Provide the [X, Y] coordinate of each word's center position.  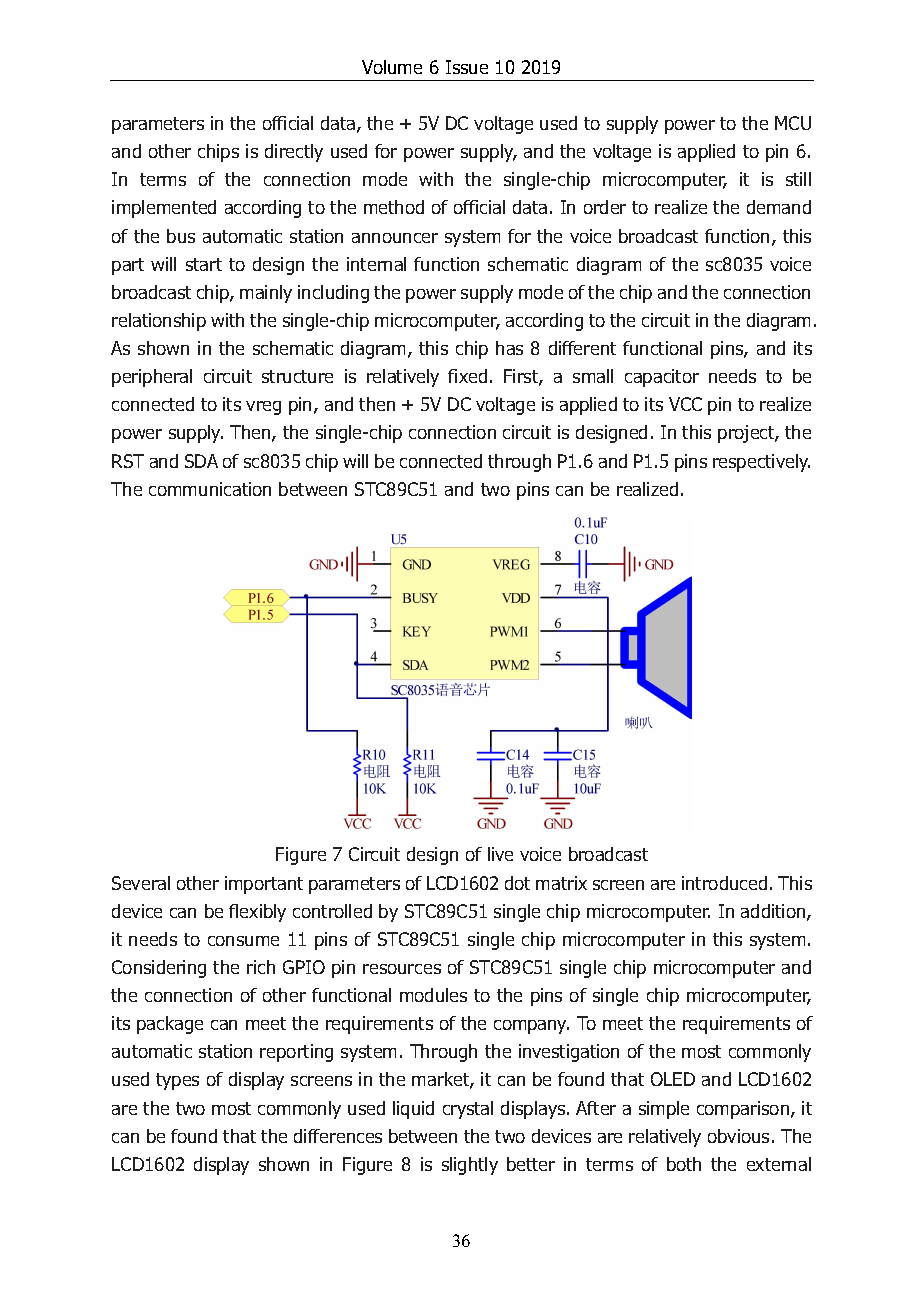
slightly [470, 1166]
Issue [467, 67]
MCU [793, 123]
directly [294, 153]
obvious [738, 1136]
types [177, 1081]
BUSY [420, 598]
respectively [761, 463]
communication [210, 489]
